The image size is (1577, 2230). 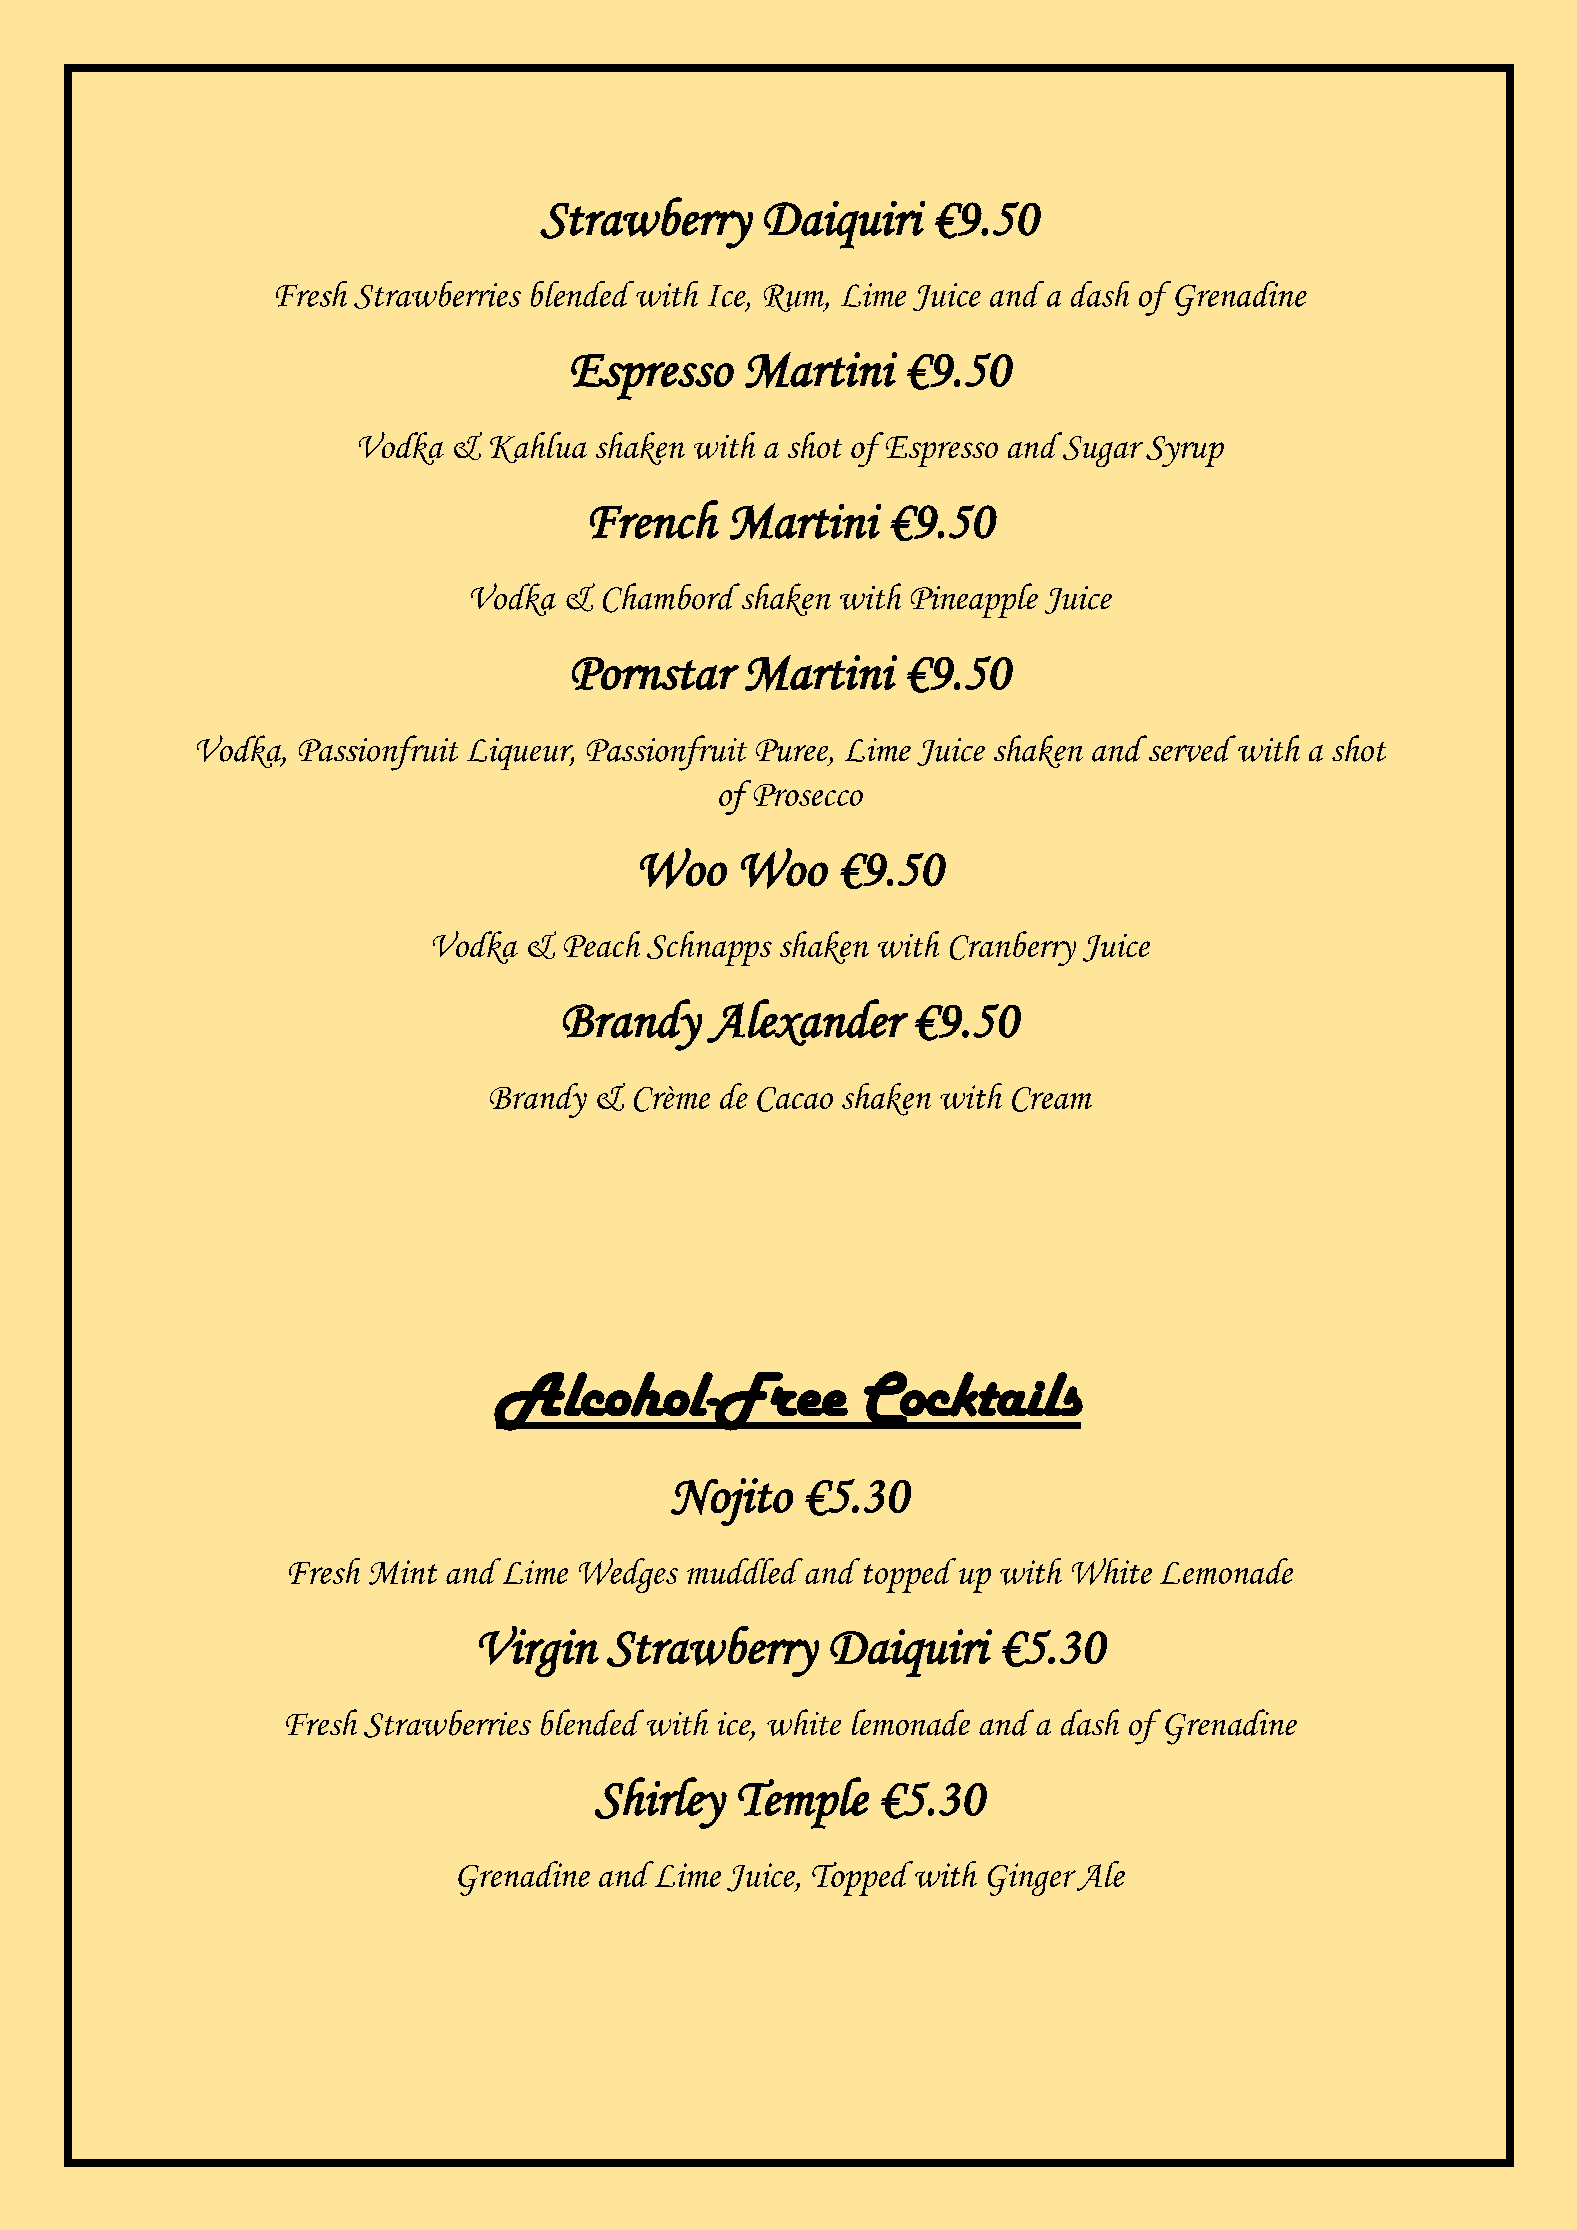 I want to click on Peach, so click(x=602, y=944).
